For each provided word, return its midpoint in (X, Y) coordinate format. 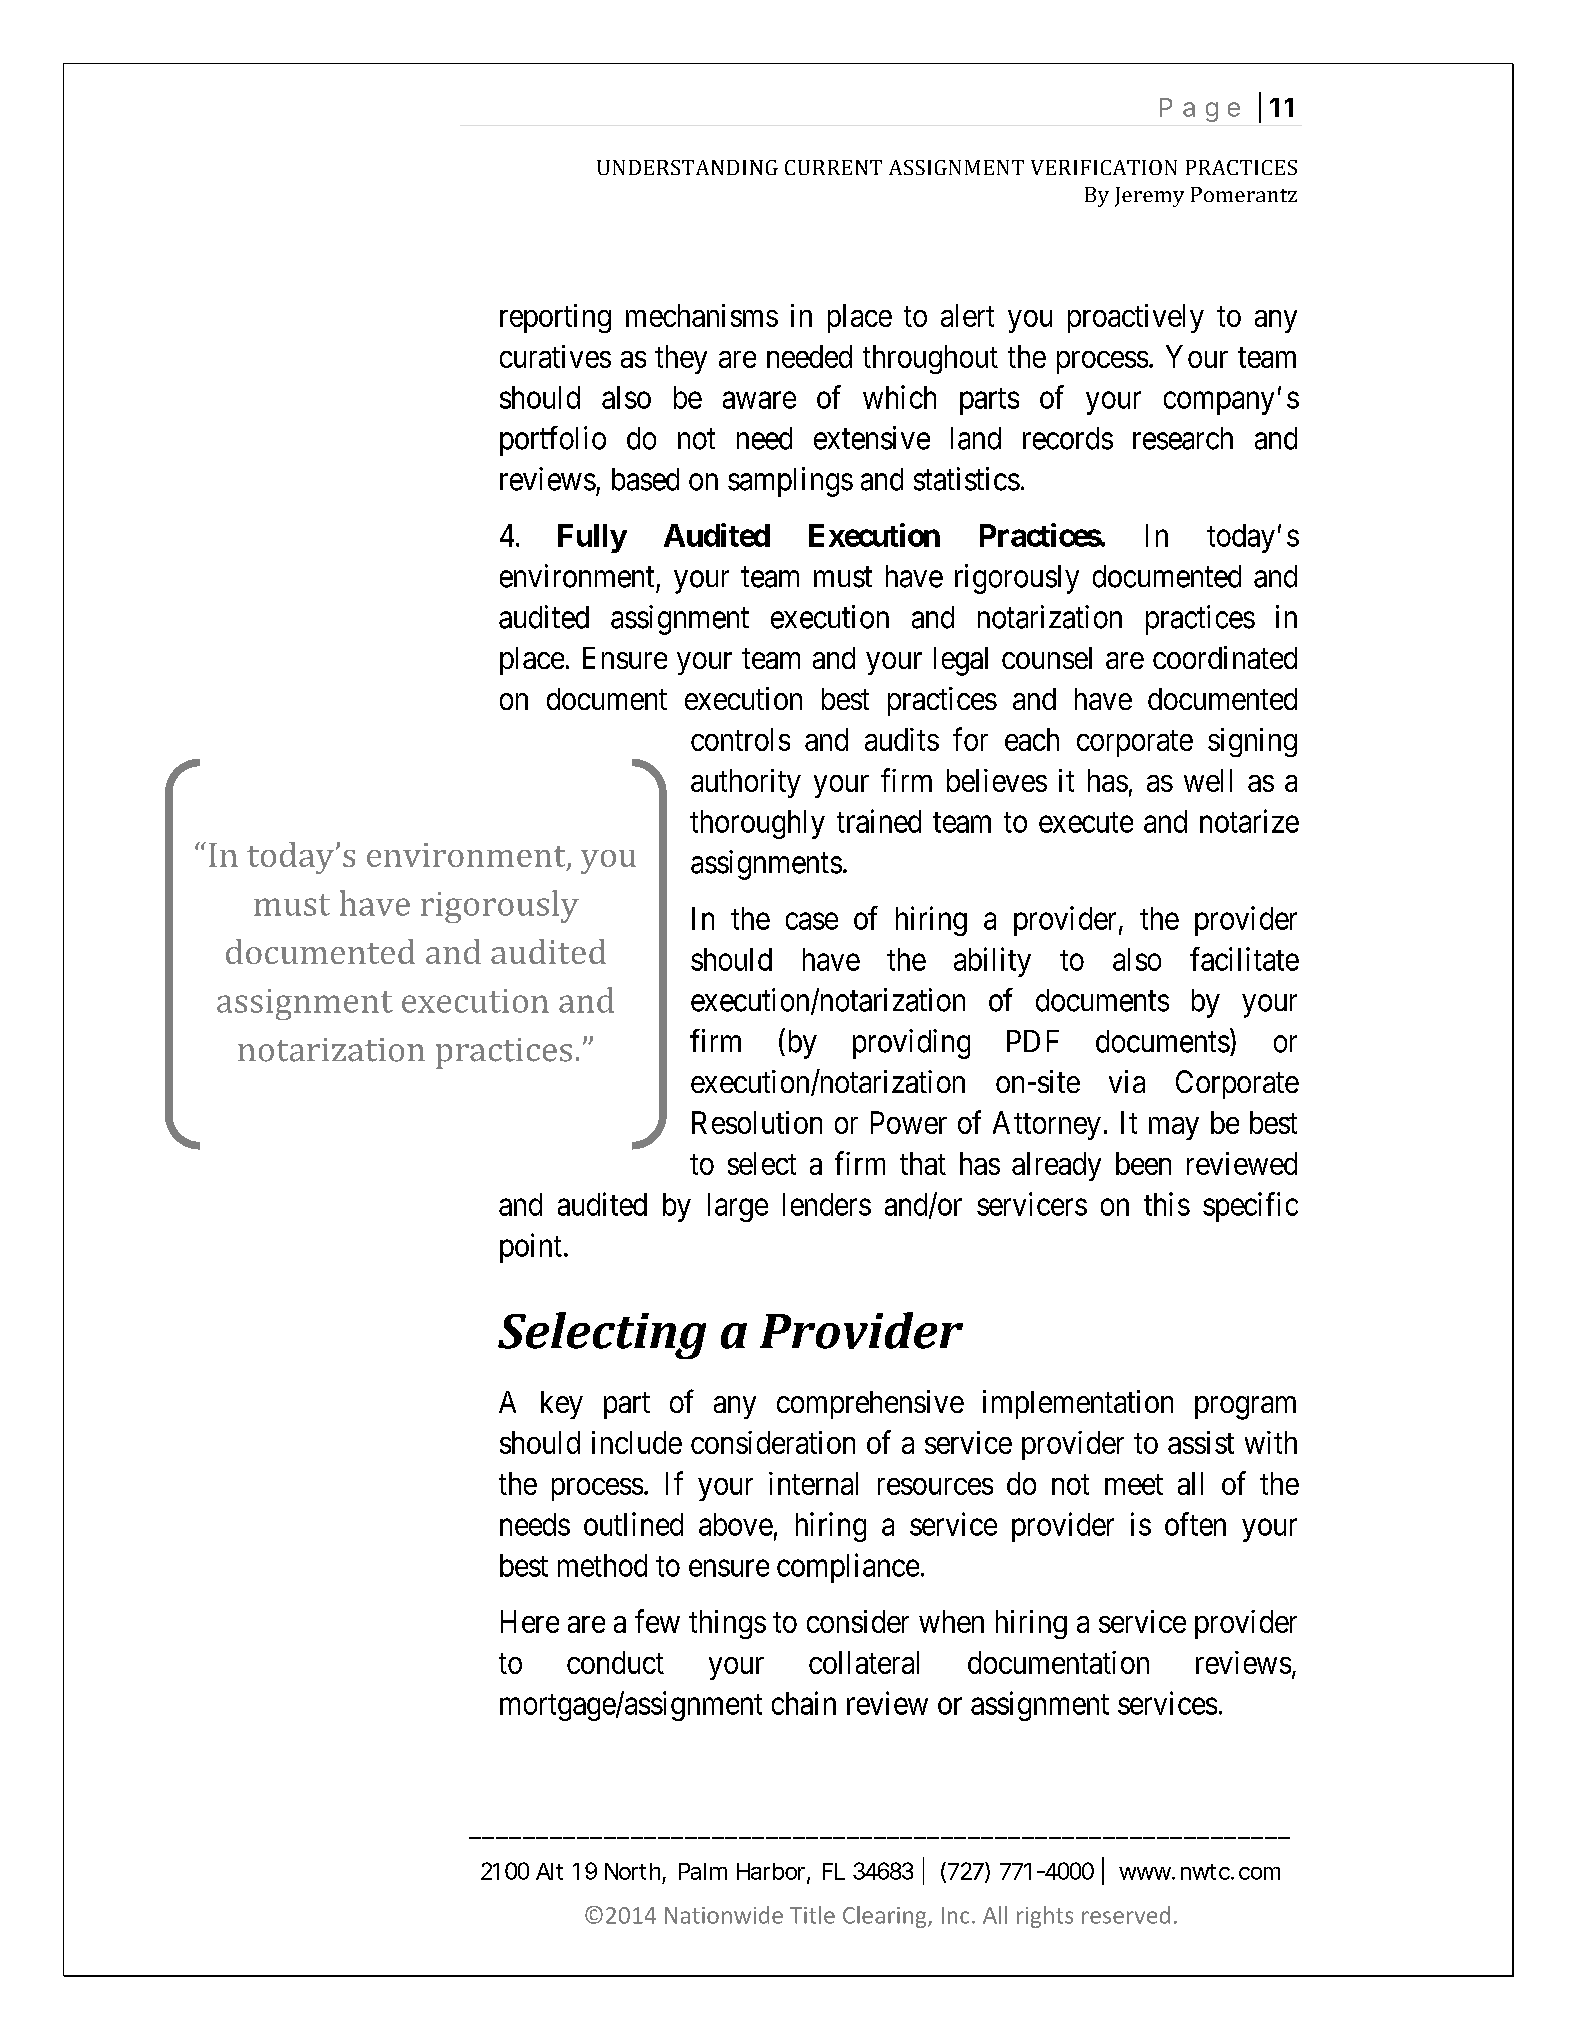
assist (1201, 1442)
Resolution (757, 1122)
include (637, 1442)
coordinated (1225, 657)
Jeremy (1149, 197)
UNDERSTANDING (687, 167)
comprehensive (870, 1404)
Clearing (886, 1917)
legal (961, 661)
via (1127, 1081)
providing (911, 1044)
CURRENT (833, 167)
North (632, 1871)
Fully (592, 538)
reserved (1126, 1915)
